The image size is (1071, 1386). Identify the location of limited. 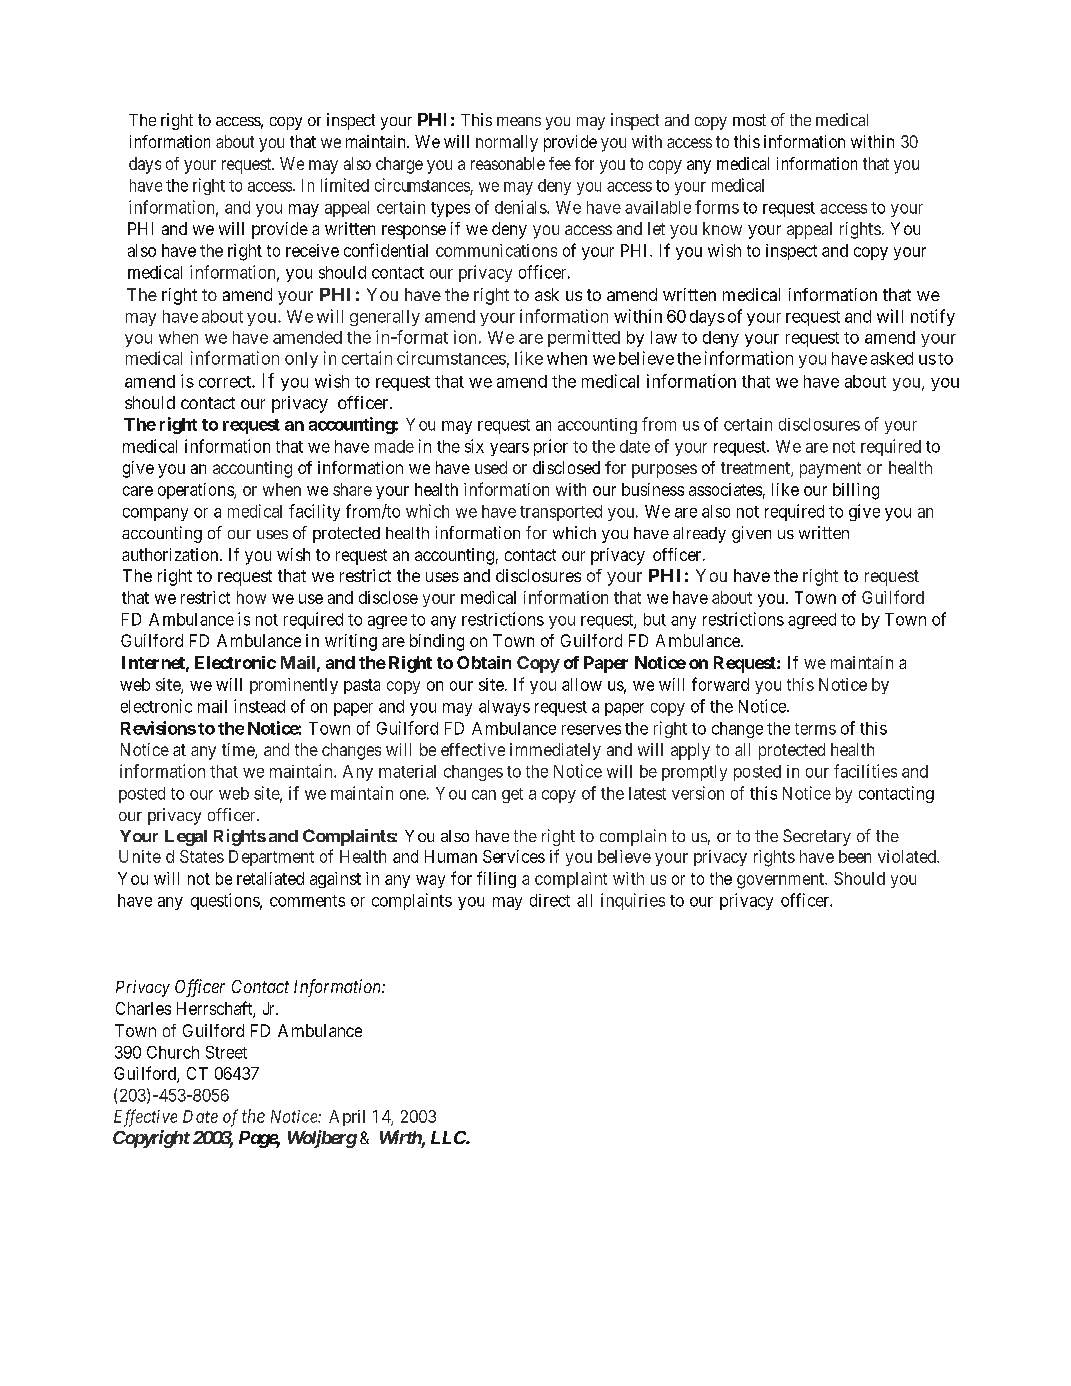
(345, 185).
